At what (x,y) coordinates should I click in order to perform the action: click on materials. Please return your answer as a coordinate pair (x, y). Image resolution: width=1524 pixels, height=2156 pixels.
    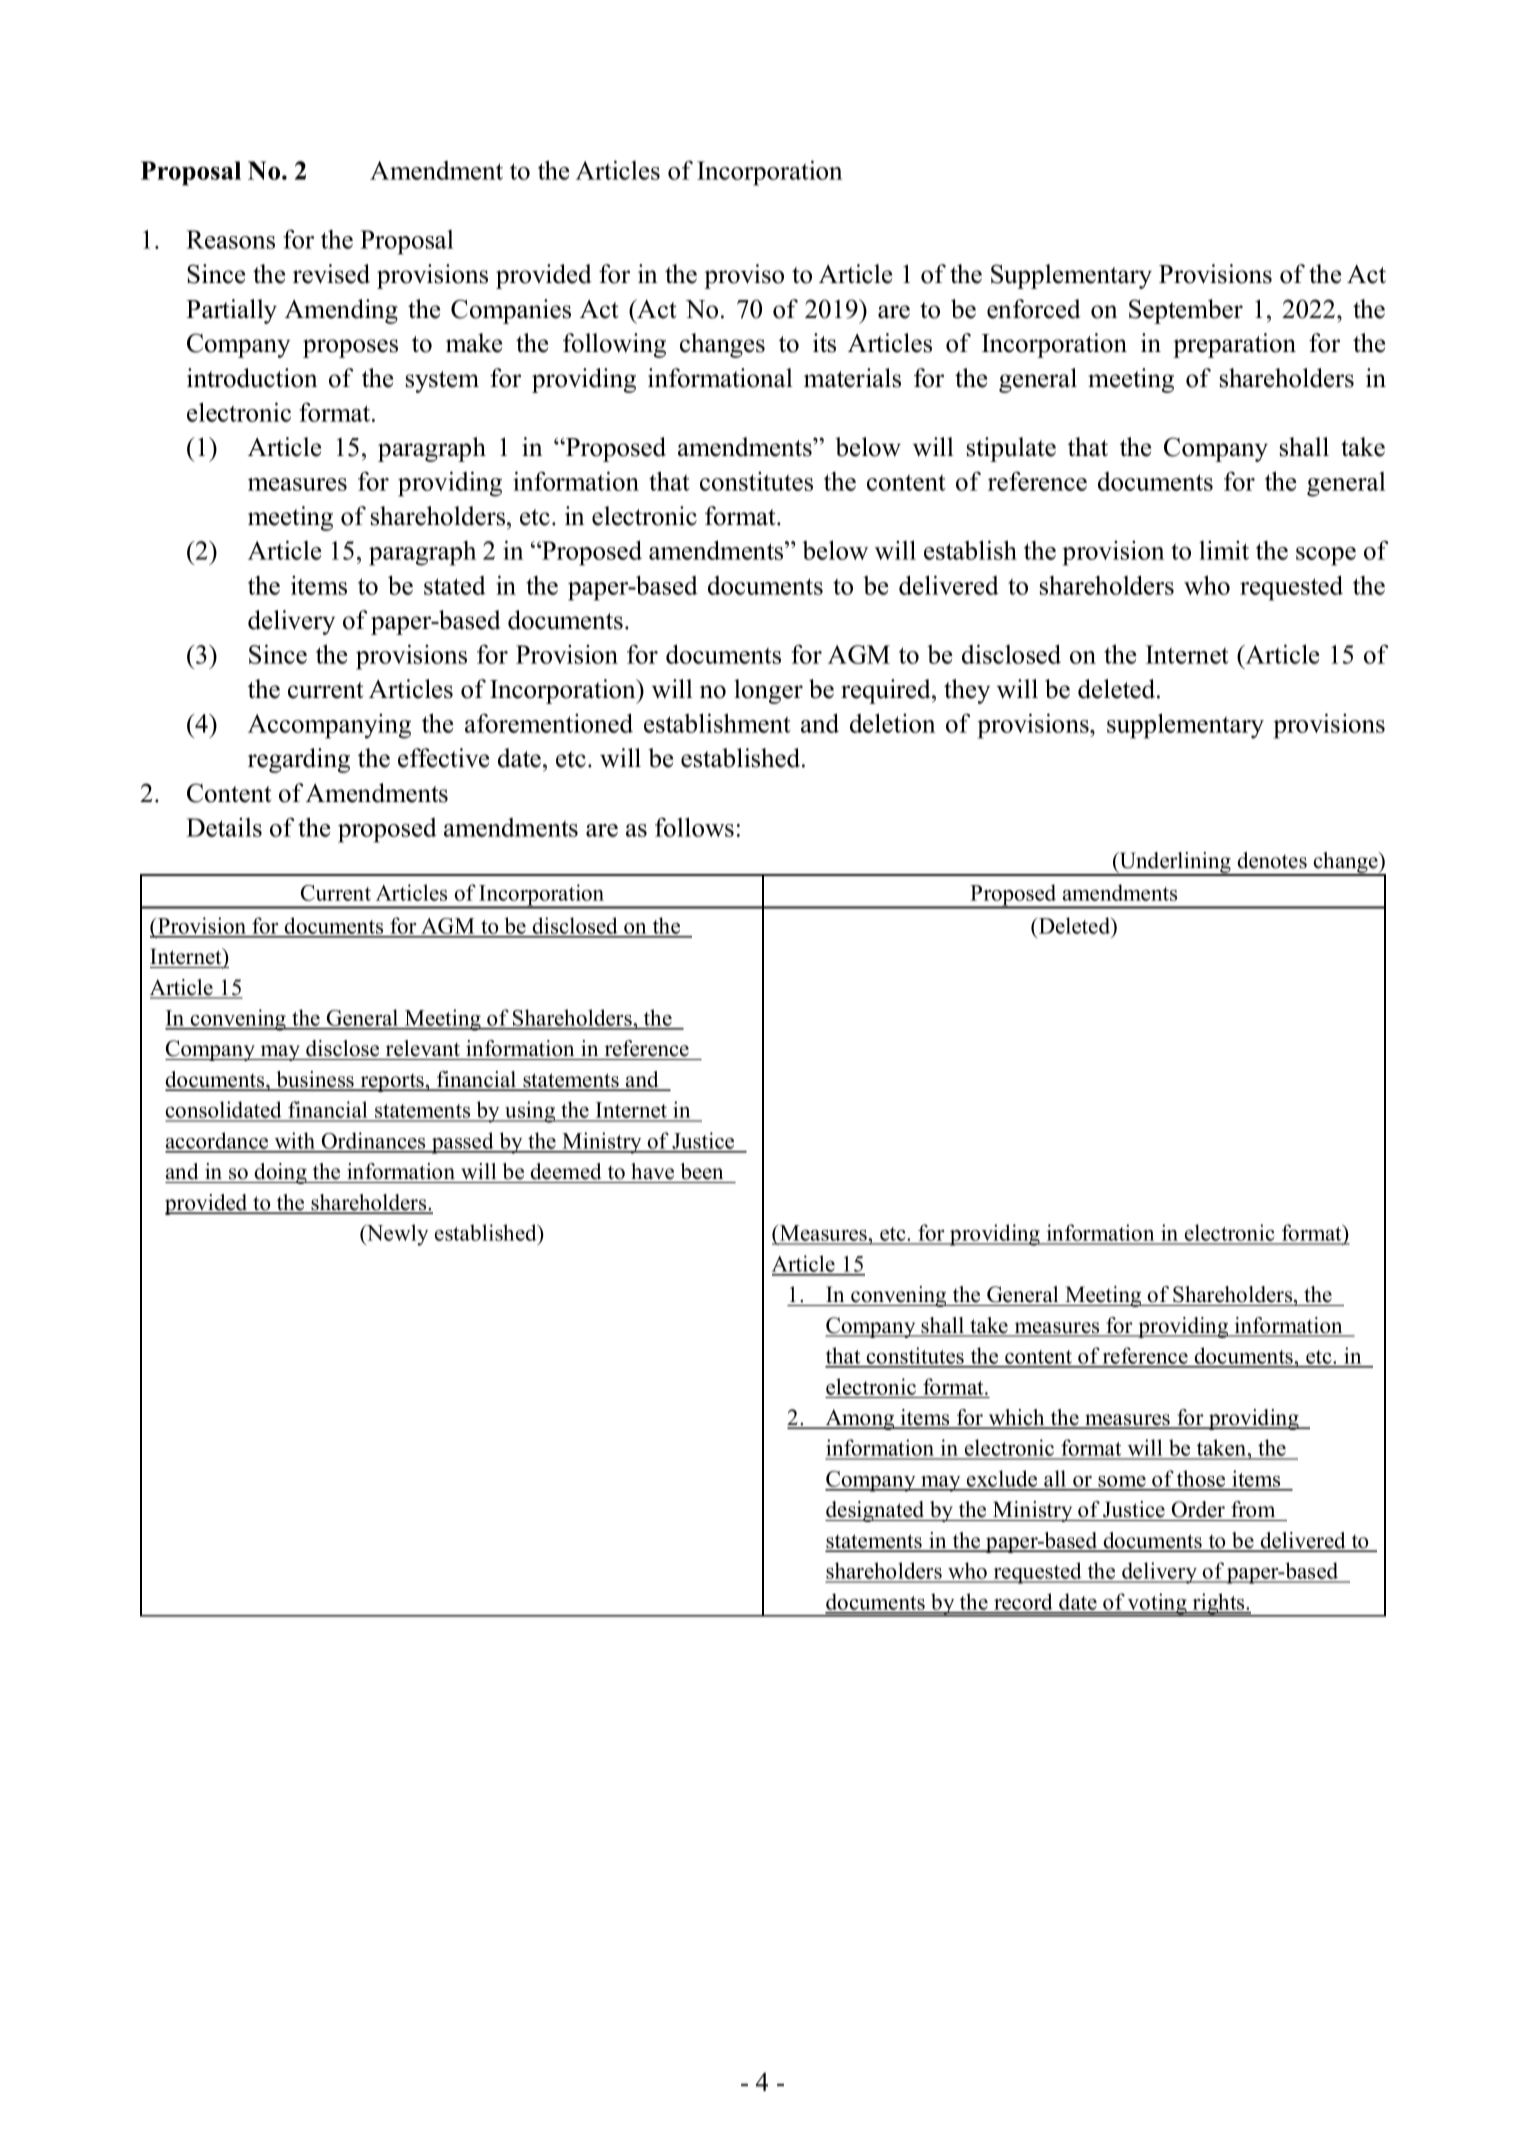
    Looking at the image, I should click on (852, 378).
